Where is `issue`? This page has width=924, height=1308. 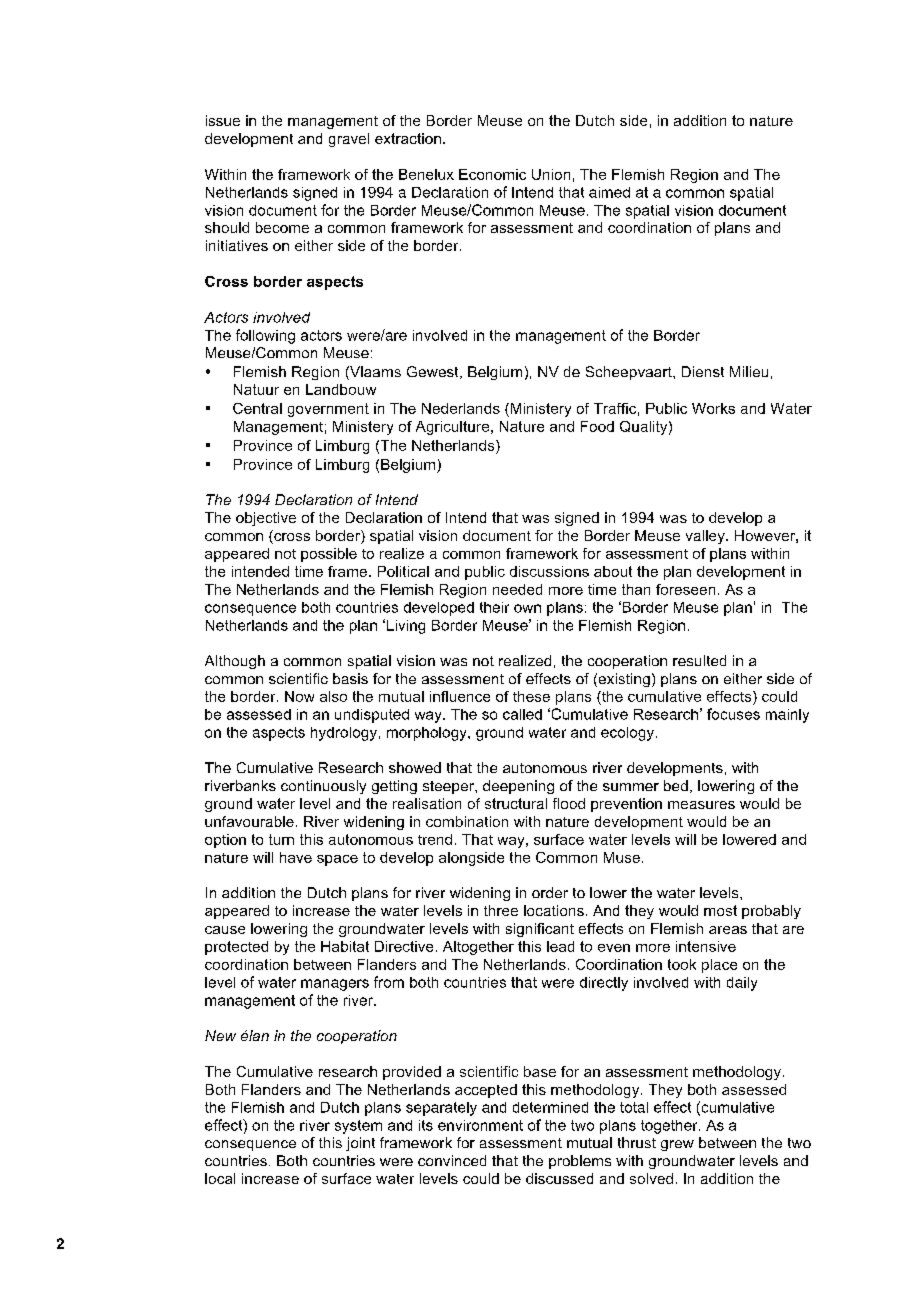 issue is located at coordinates (223, 120).
